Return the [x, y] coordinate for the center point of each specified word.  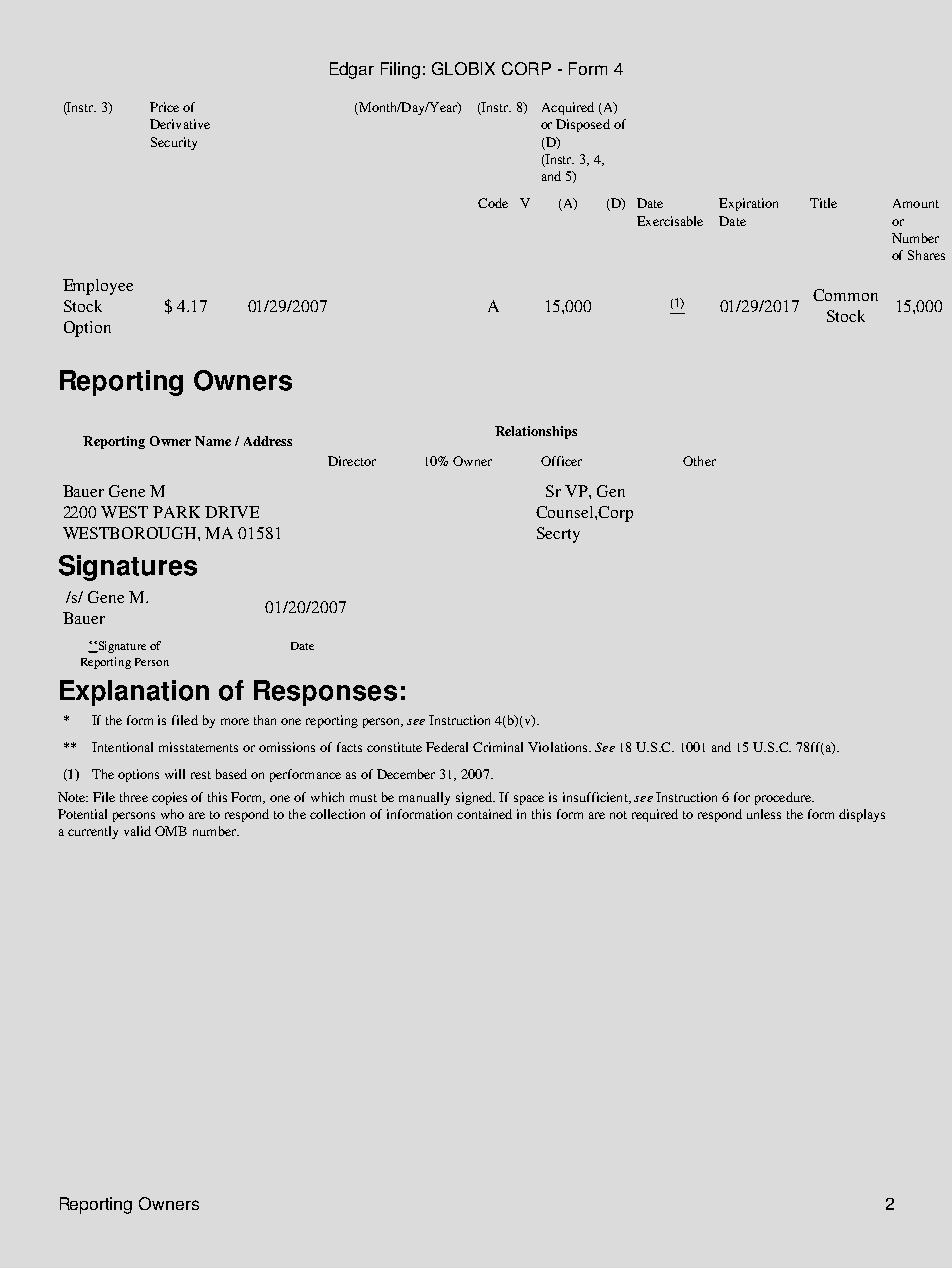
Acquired [568, 108]
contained [484, 814]
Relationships [536, 432]
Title [823, 203]
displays [862, 815]
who [172, 814]
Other [699, 461]
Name [213, 441]
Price [164, 107]
